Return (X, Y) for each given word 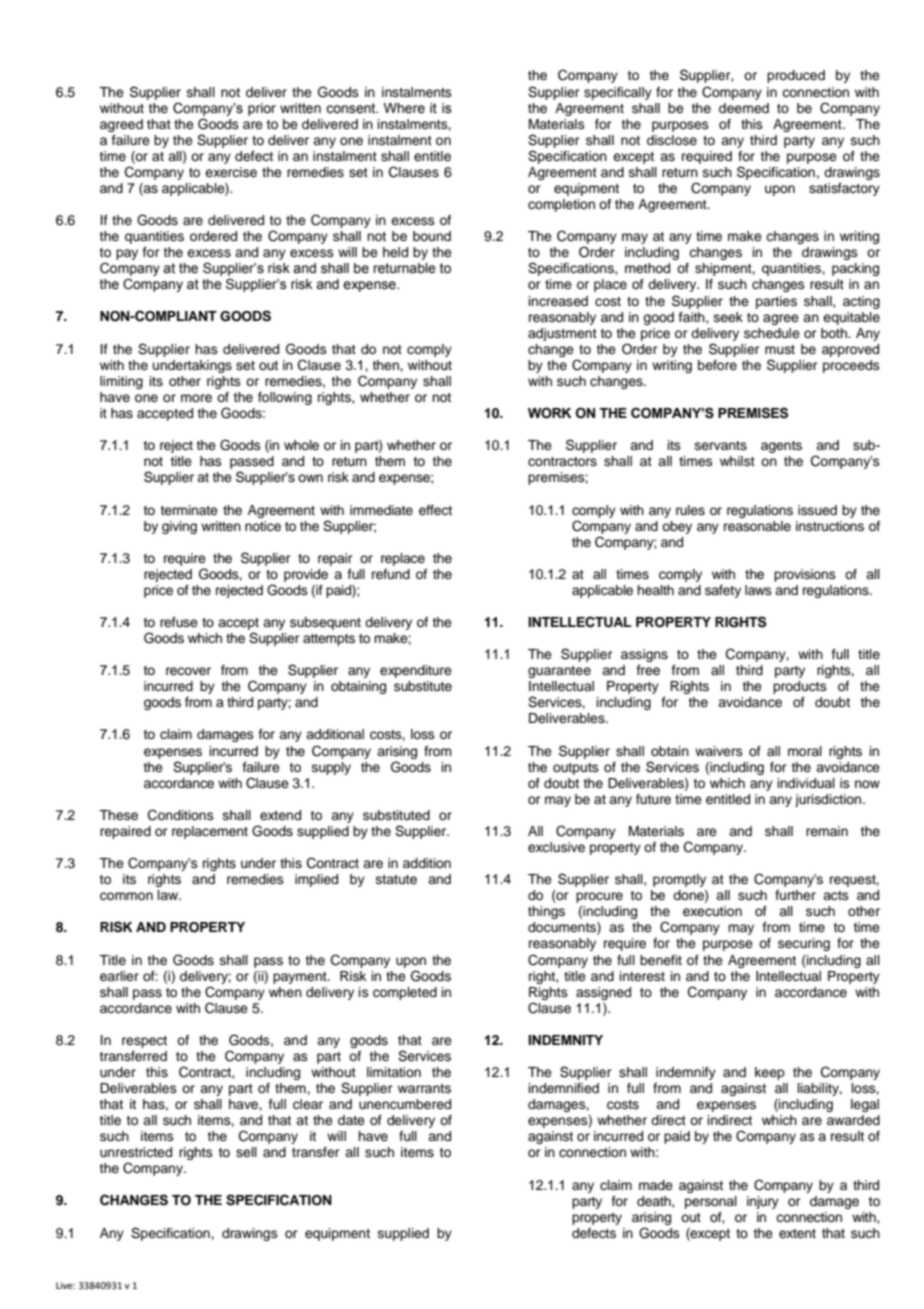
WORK (550, 413)
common (126, 896)
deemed (744, 108)
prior (262, 109)
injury (763, 1202)
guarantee (559, 672)
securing (804, 944)
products (800, 687)
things (546, 912)
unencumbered (405, 1104)
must (780, 349)
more (196, 398)
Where (404, 108)
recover (188, 671)
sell (246, 1152)
